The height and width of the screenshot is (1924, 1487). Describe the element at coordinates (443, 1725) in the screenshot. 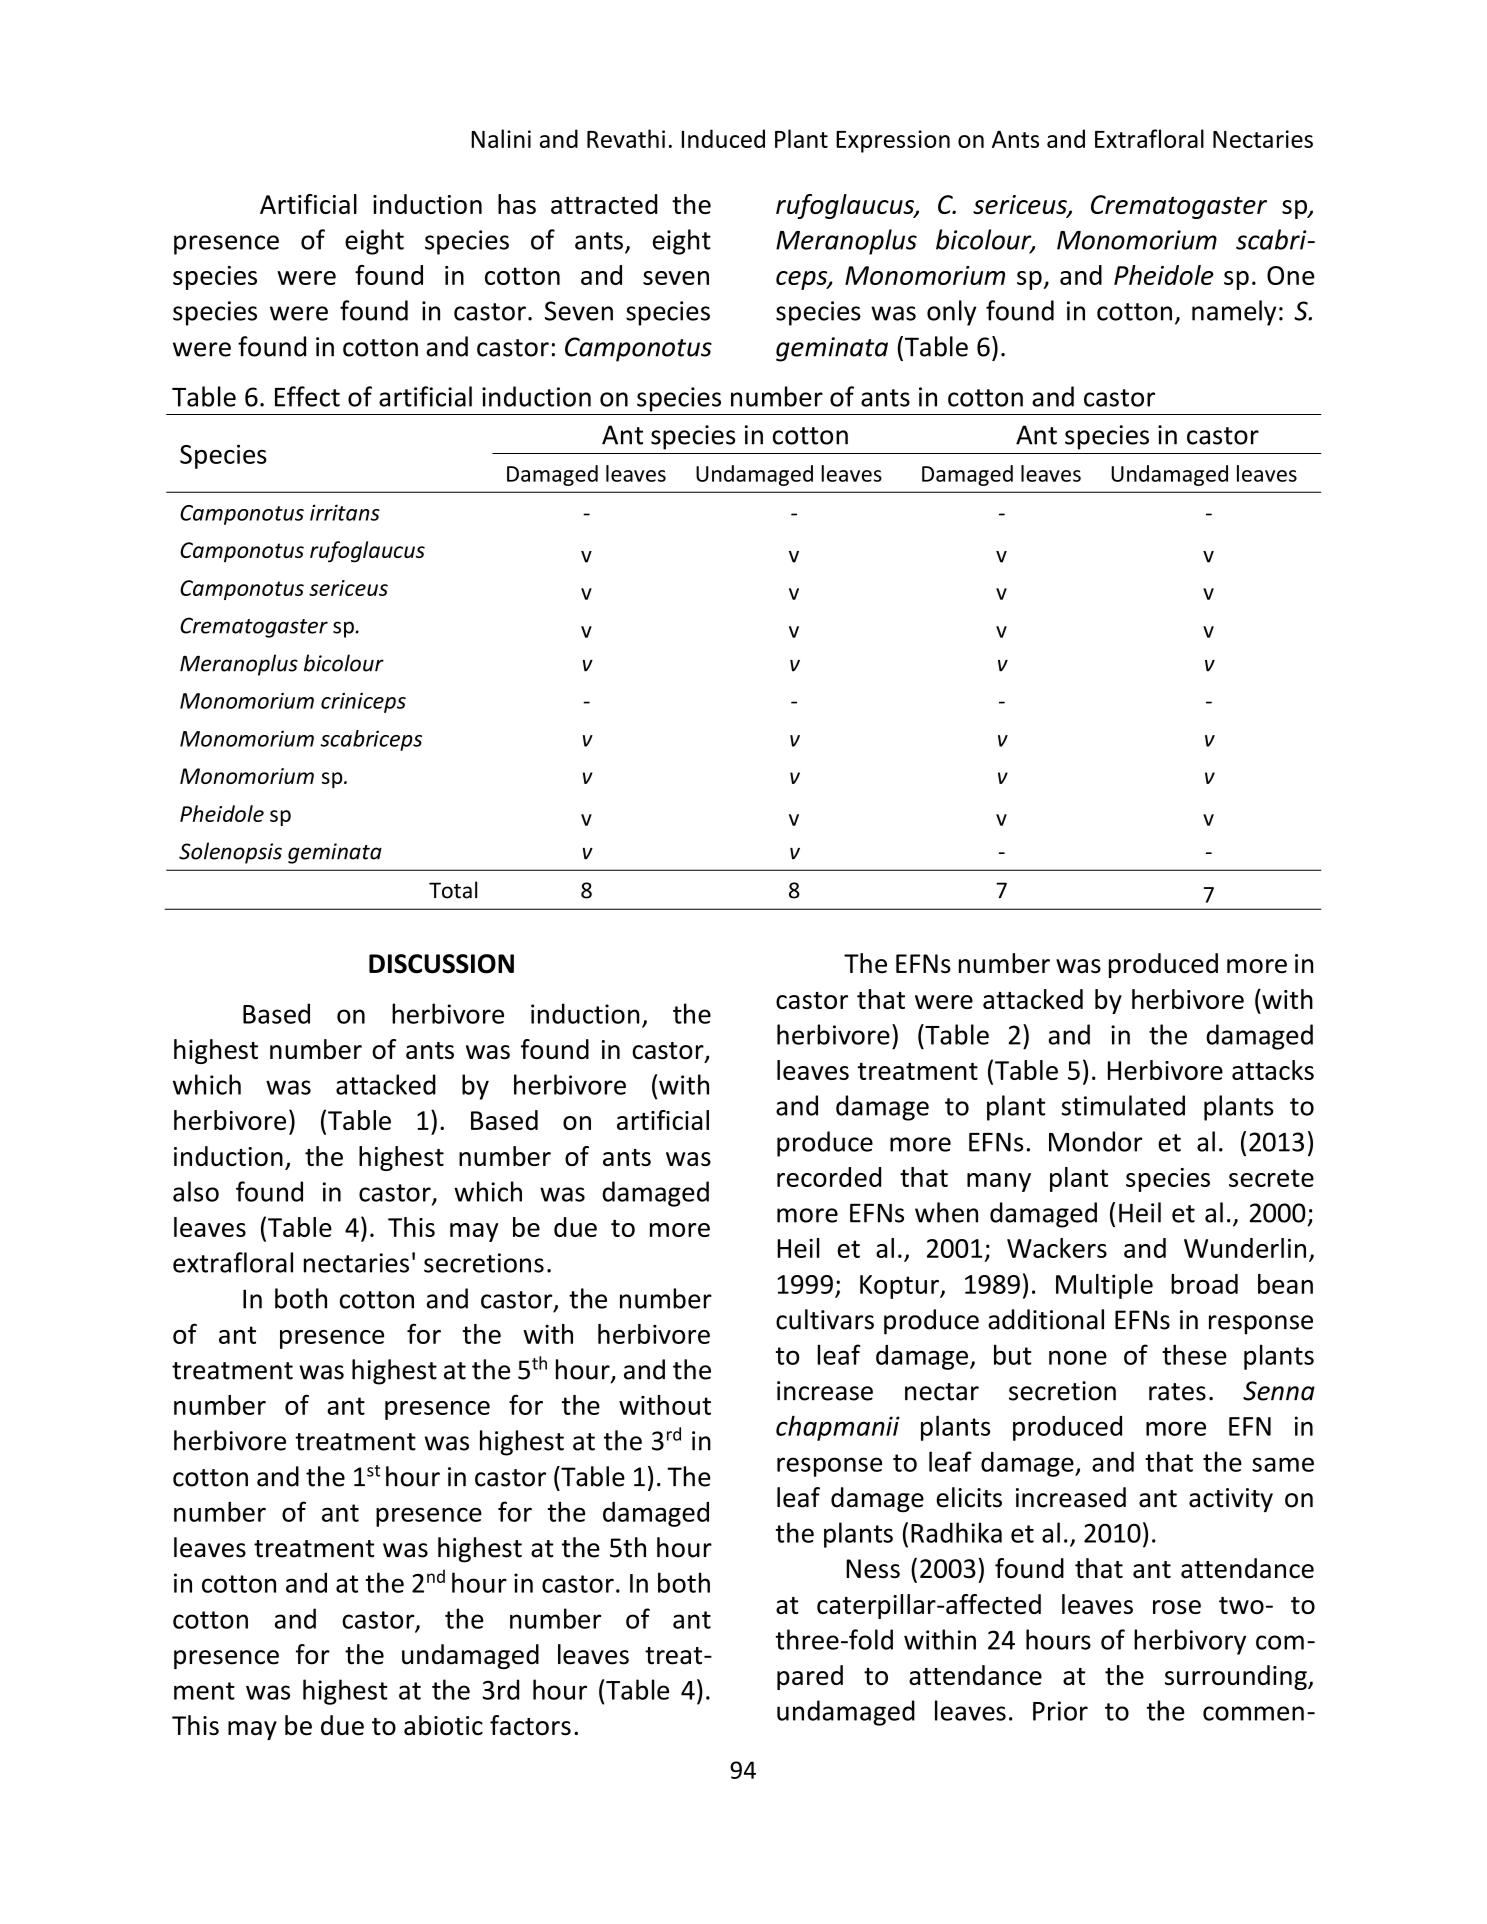

I see `abiotic` at that location.
